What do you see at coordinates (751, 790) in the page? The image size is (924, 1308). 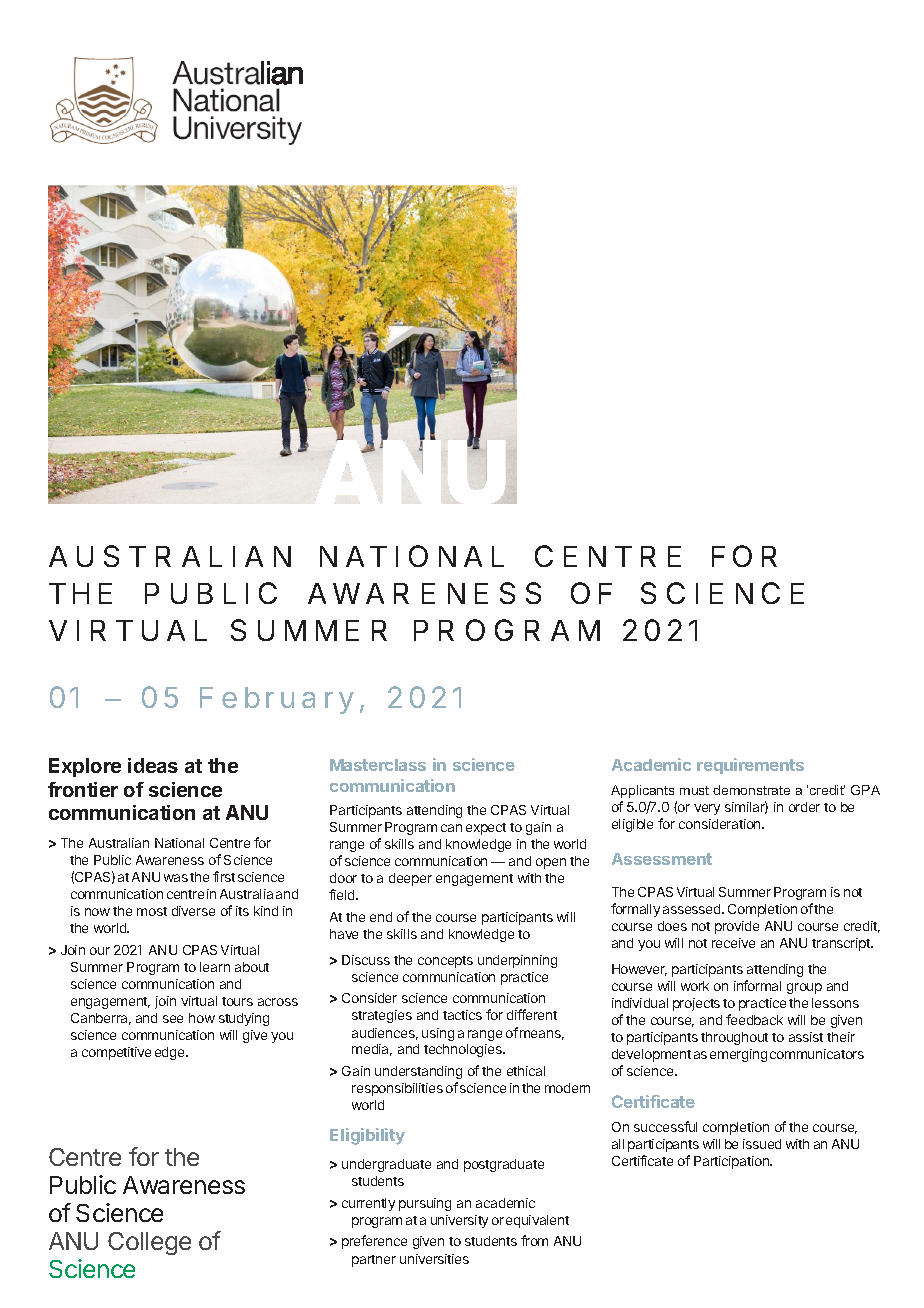 I see `demonstrate` at bounding box center [751, 790].
